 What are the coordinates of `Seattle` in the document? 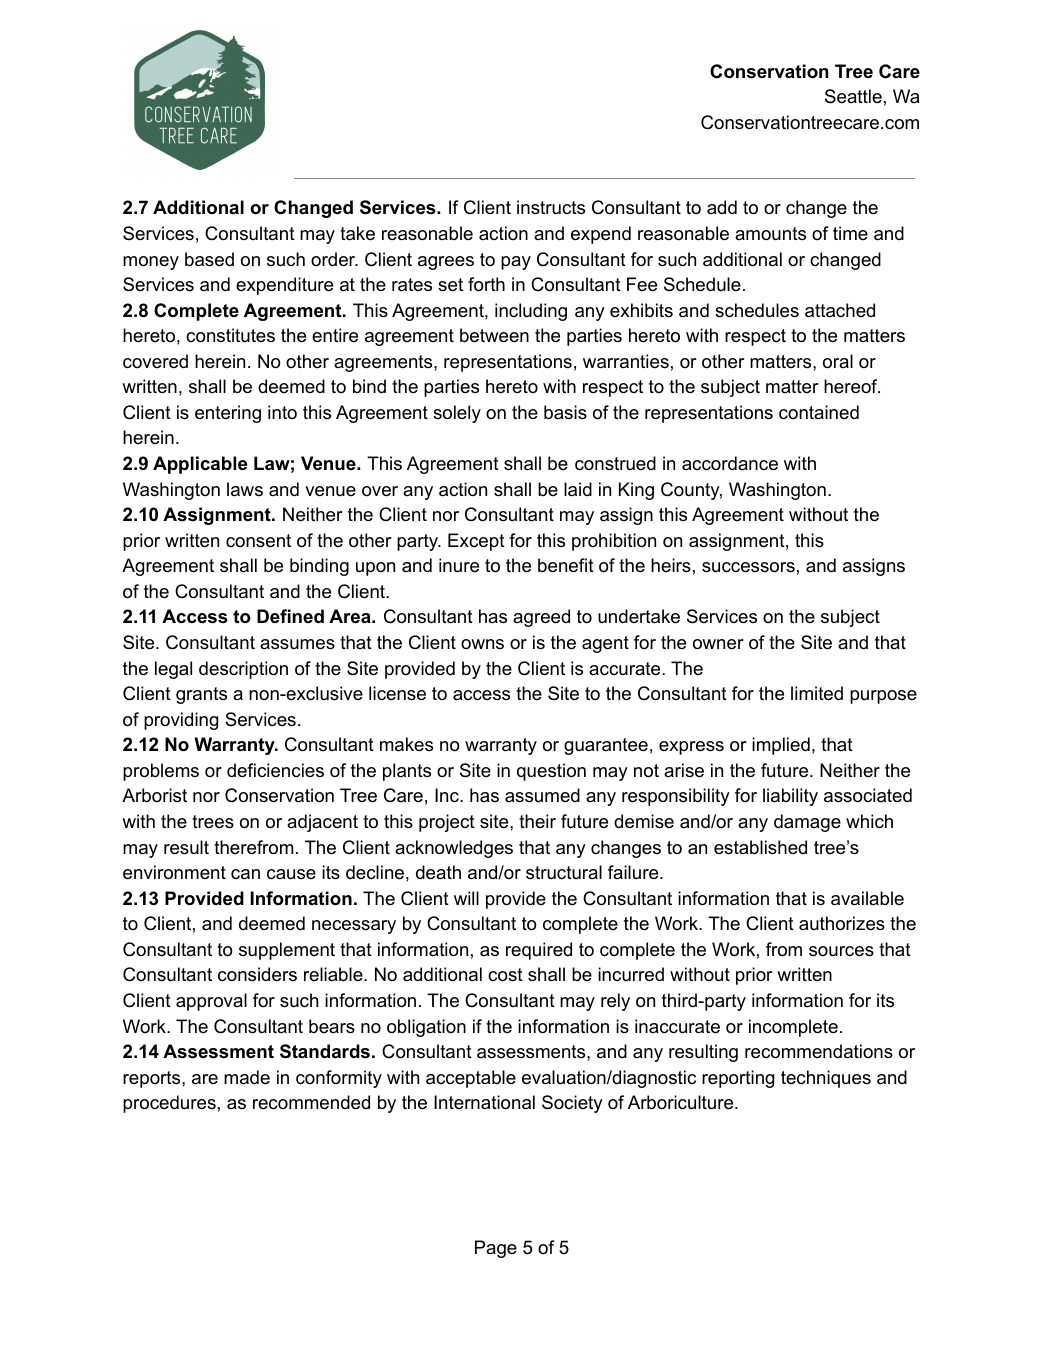 It's located at (853, 96).
